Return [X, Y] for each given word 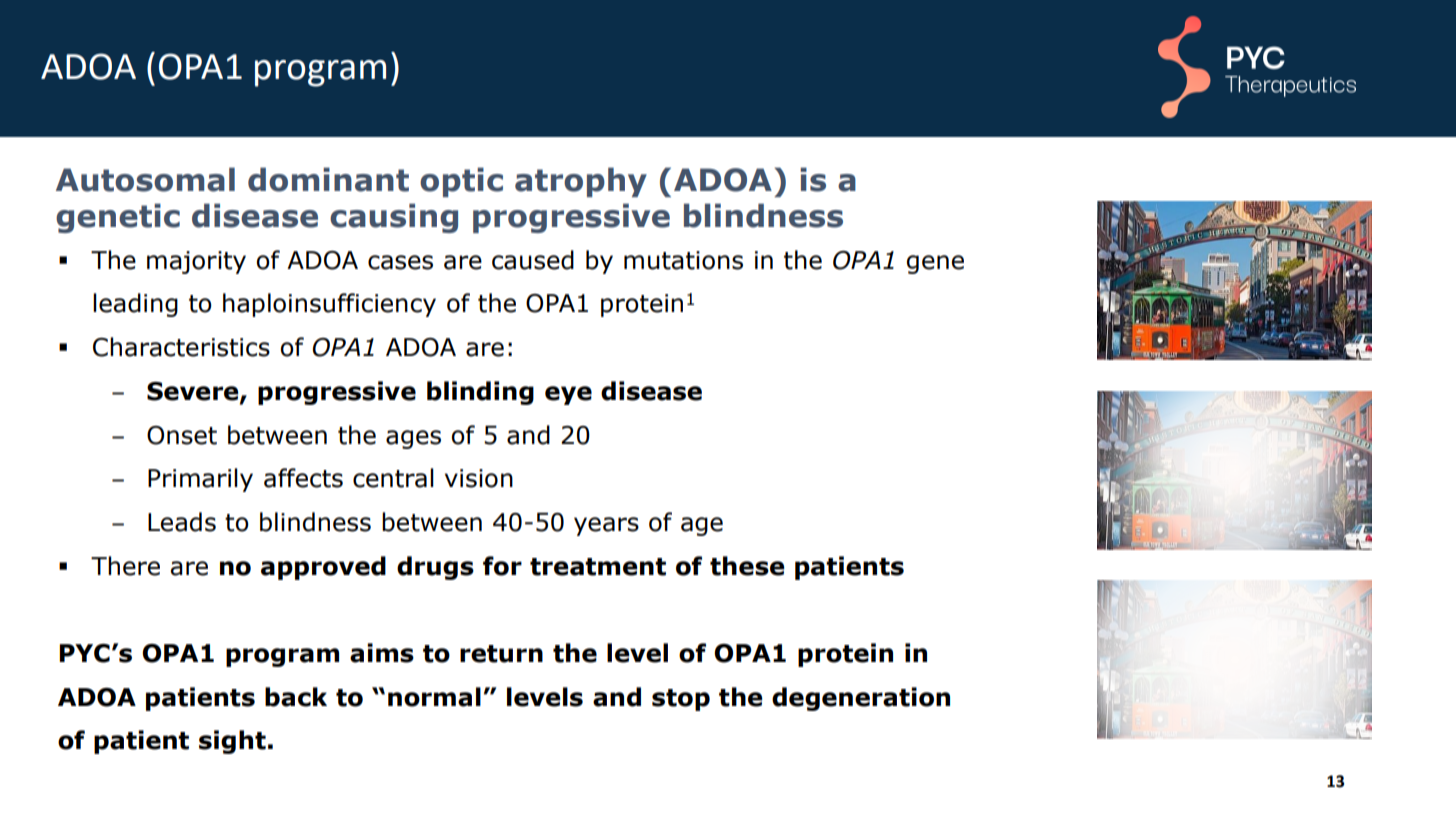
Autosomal [145, 179]
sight [232, 742]
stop [681, 700]
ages [413, 439]
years [606, 526]
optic [461, 182]
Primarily [200, 480]
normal [434, 697]
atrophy [581, 182]
